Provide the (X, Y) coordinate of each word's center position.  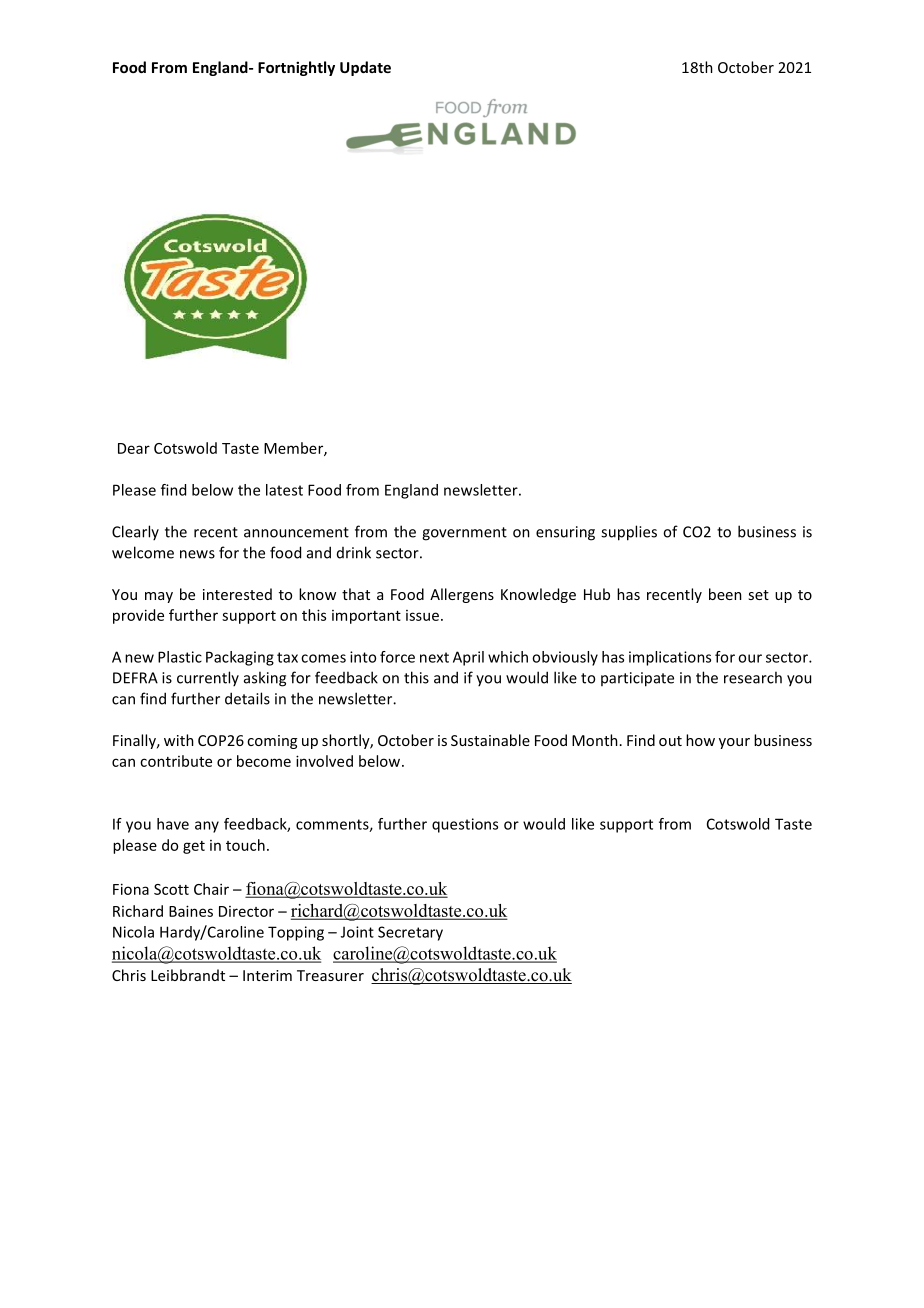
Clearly (135, 532)
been (725, 594)
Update (365, 68)
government (464, 534)
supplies (629, 533)
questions (465, 825)
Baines (191, 911)
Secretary (410, 933)
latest (284, 490)
